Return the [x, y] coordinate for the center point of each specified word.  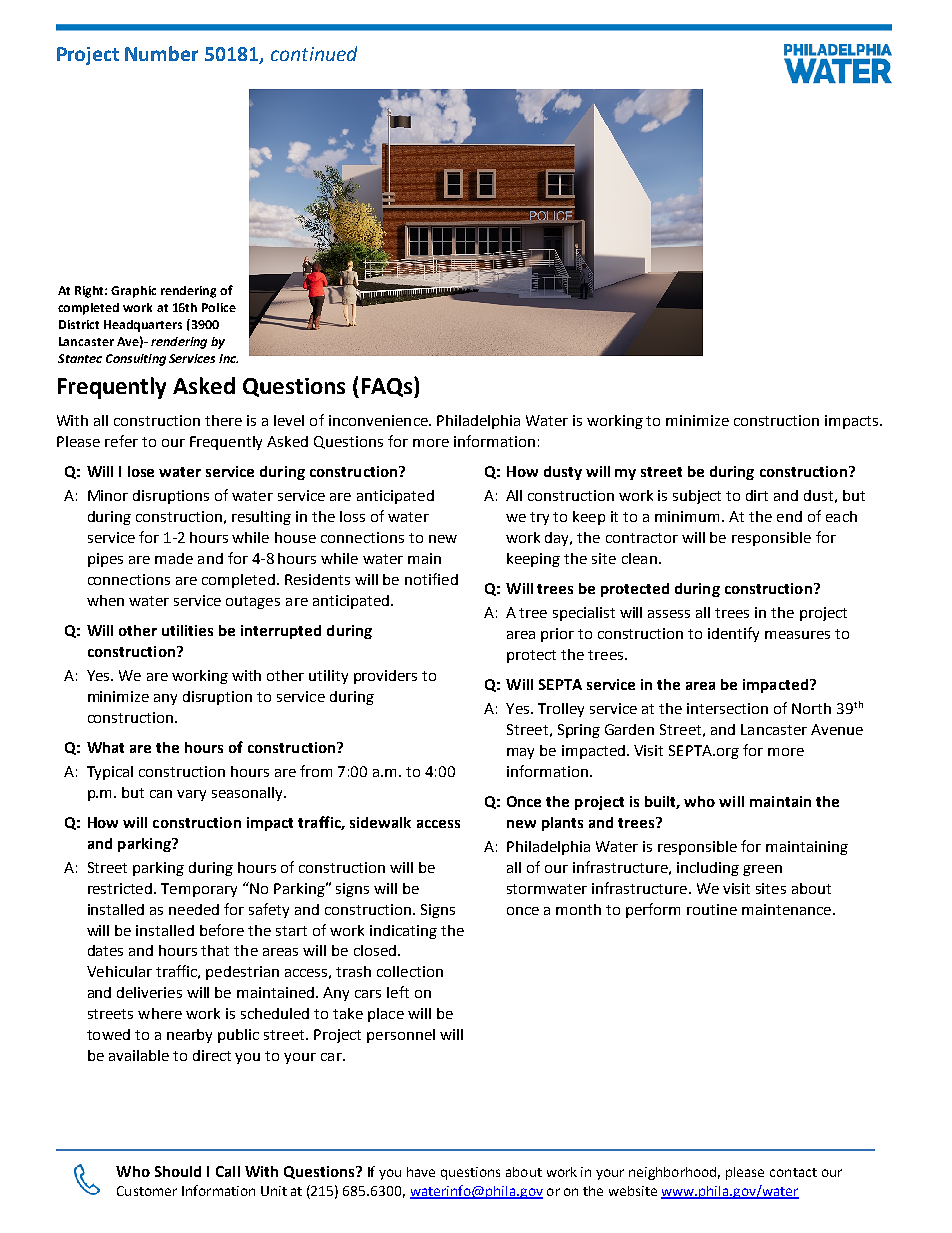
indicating [403, 932]
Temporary [199, 890]
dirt [757, 495]
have [421, 1172]
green [762, 870]
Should [178, 1171]
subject [697, 497]
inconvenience [379, 420]
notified [431, 579]
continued [314, 53]
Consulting [136, 360]
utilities [187, 630]
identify [733, 634]
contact [793, 1172]
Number [161, 53]
